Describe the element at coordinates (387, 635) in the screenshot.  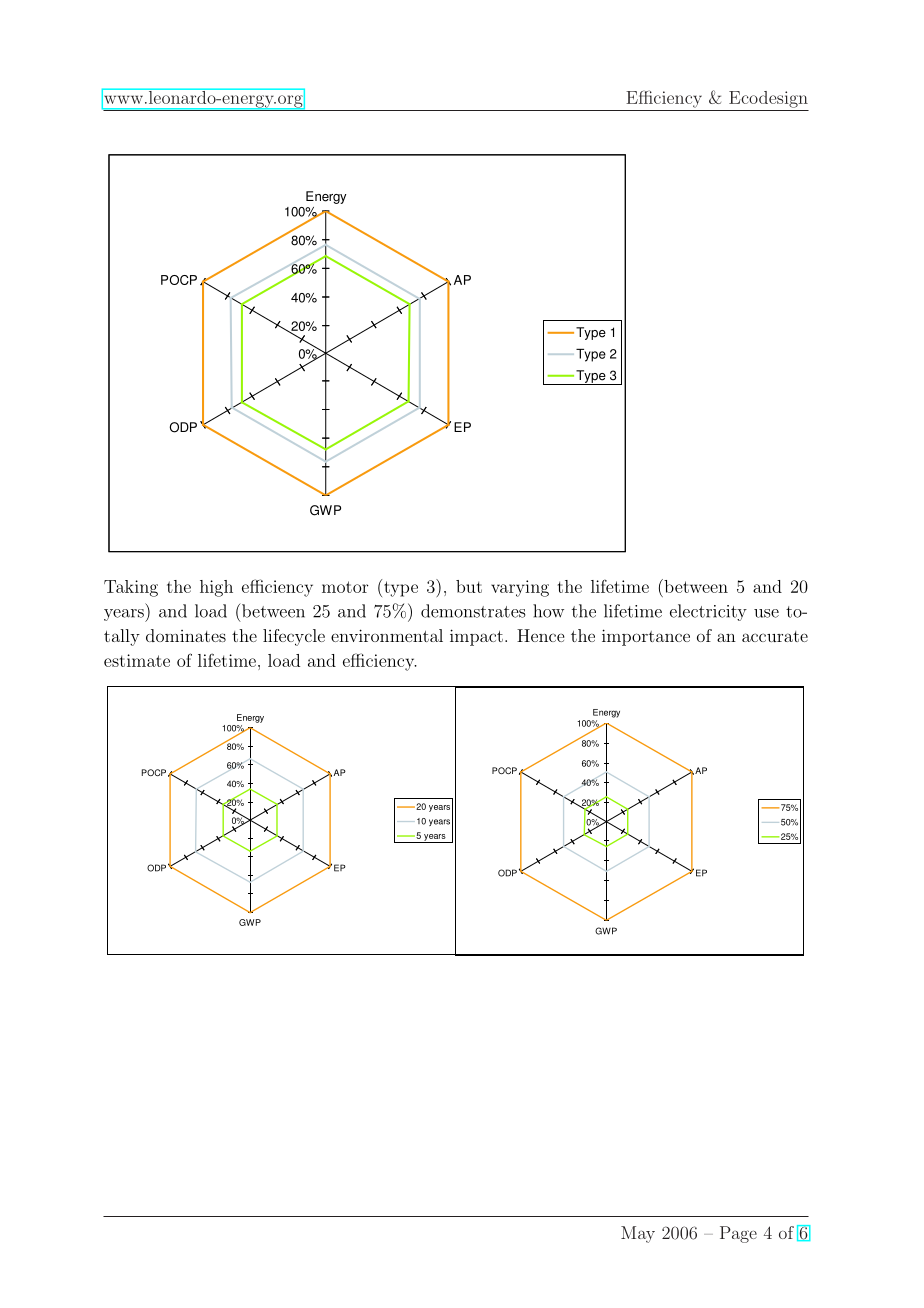
I see `environmental` at that location.
